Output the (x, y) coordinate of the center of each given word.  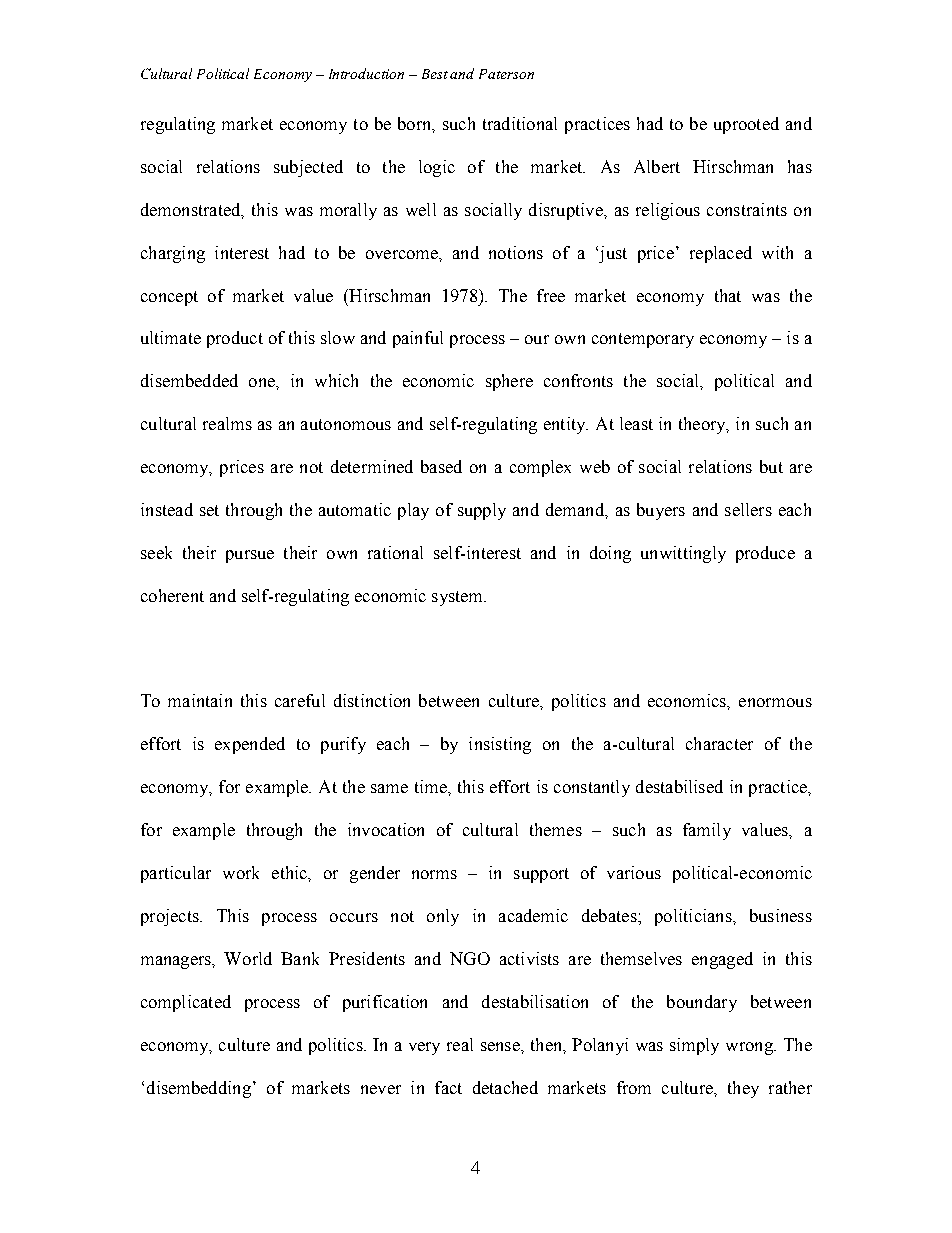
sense (501, 1046)
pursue (250, 556)
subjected (308, 168)
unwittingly (683, 554)
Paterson (506, 74)
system (459, 598)
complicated (186, 1003)
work (241, 872)
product (235, 339)
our (537, 339)
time (432, 786)
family (707, 831)
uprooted (746, 125)
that (728, 295)
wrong (750, 1048)
